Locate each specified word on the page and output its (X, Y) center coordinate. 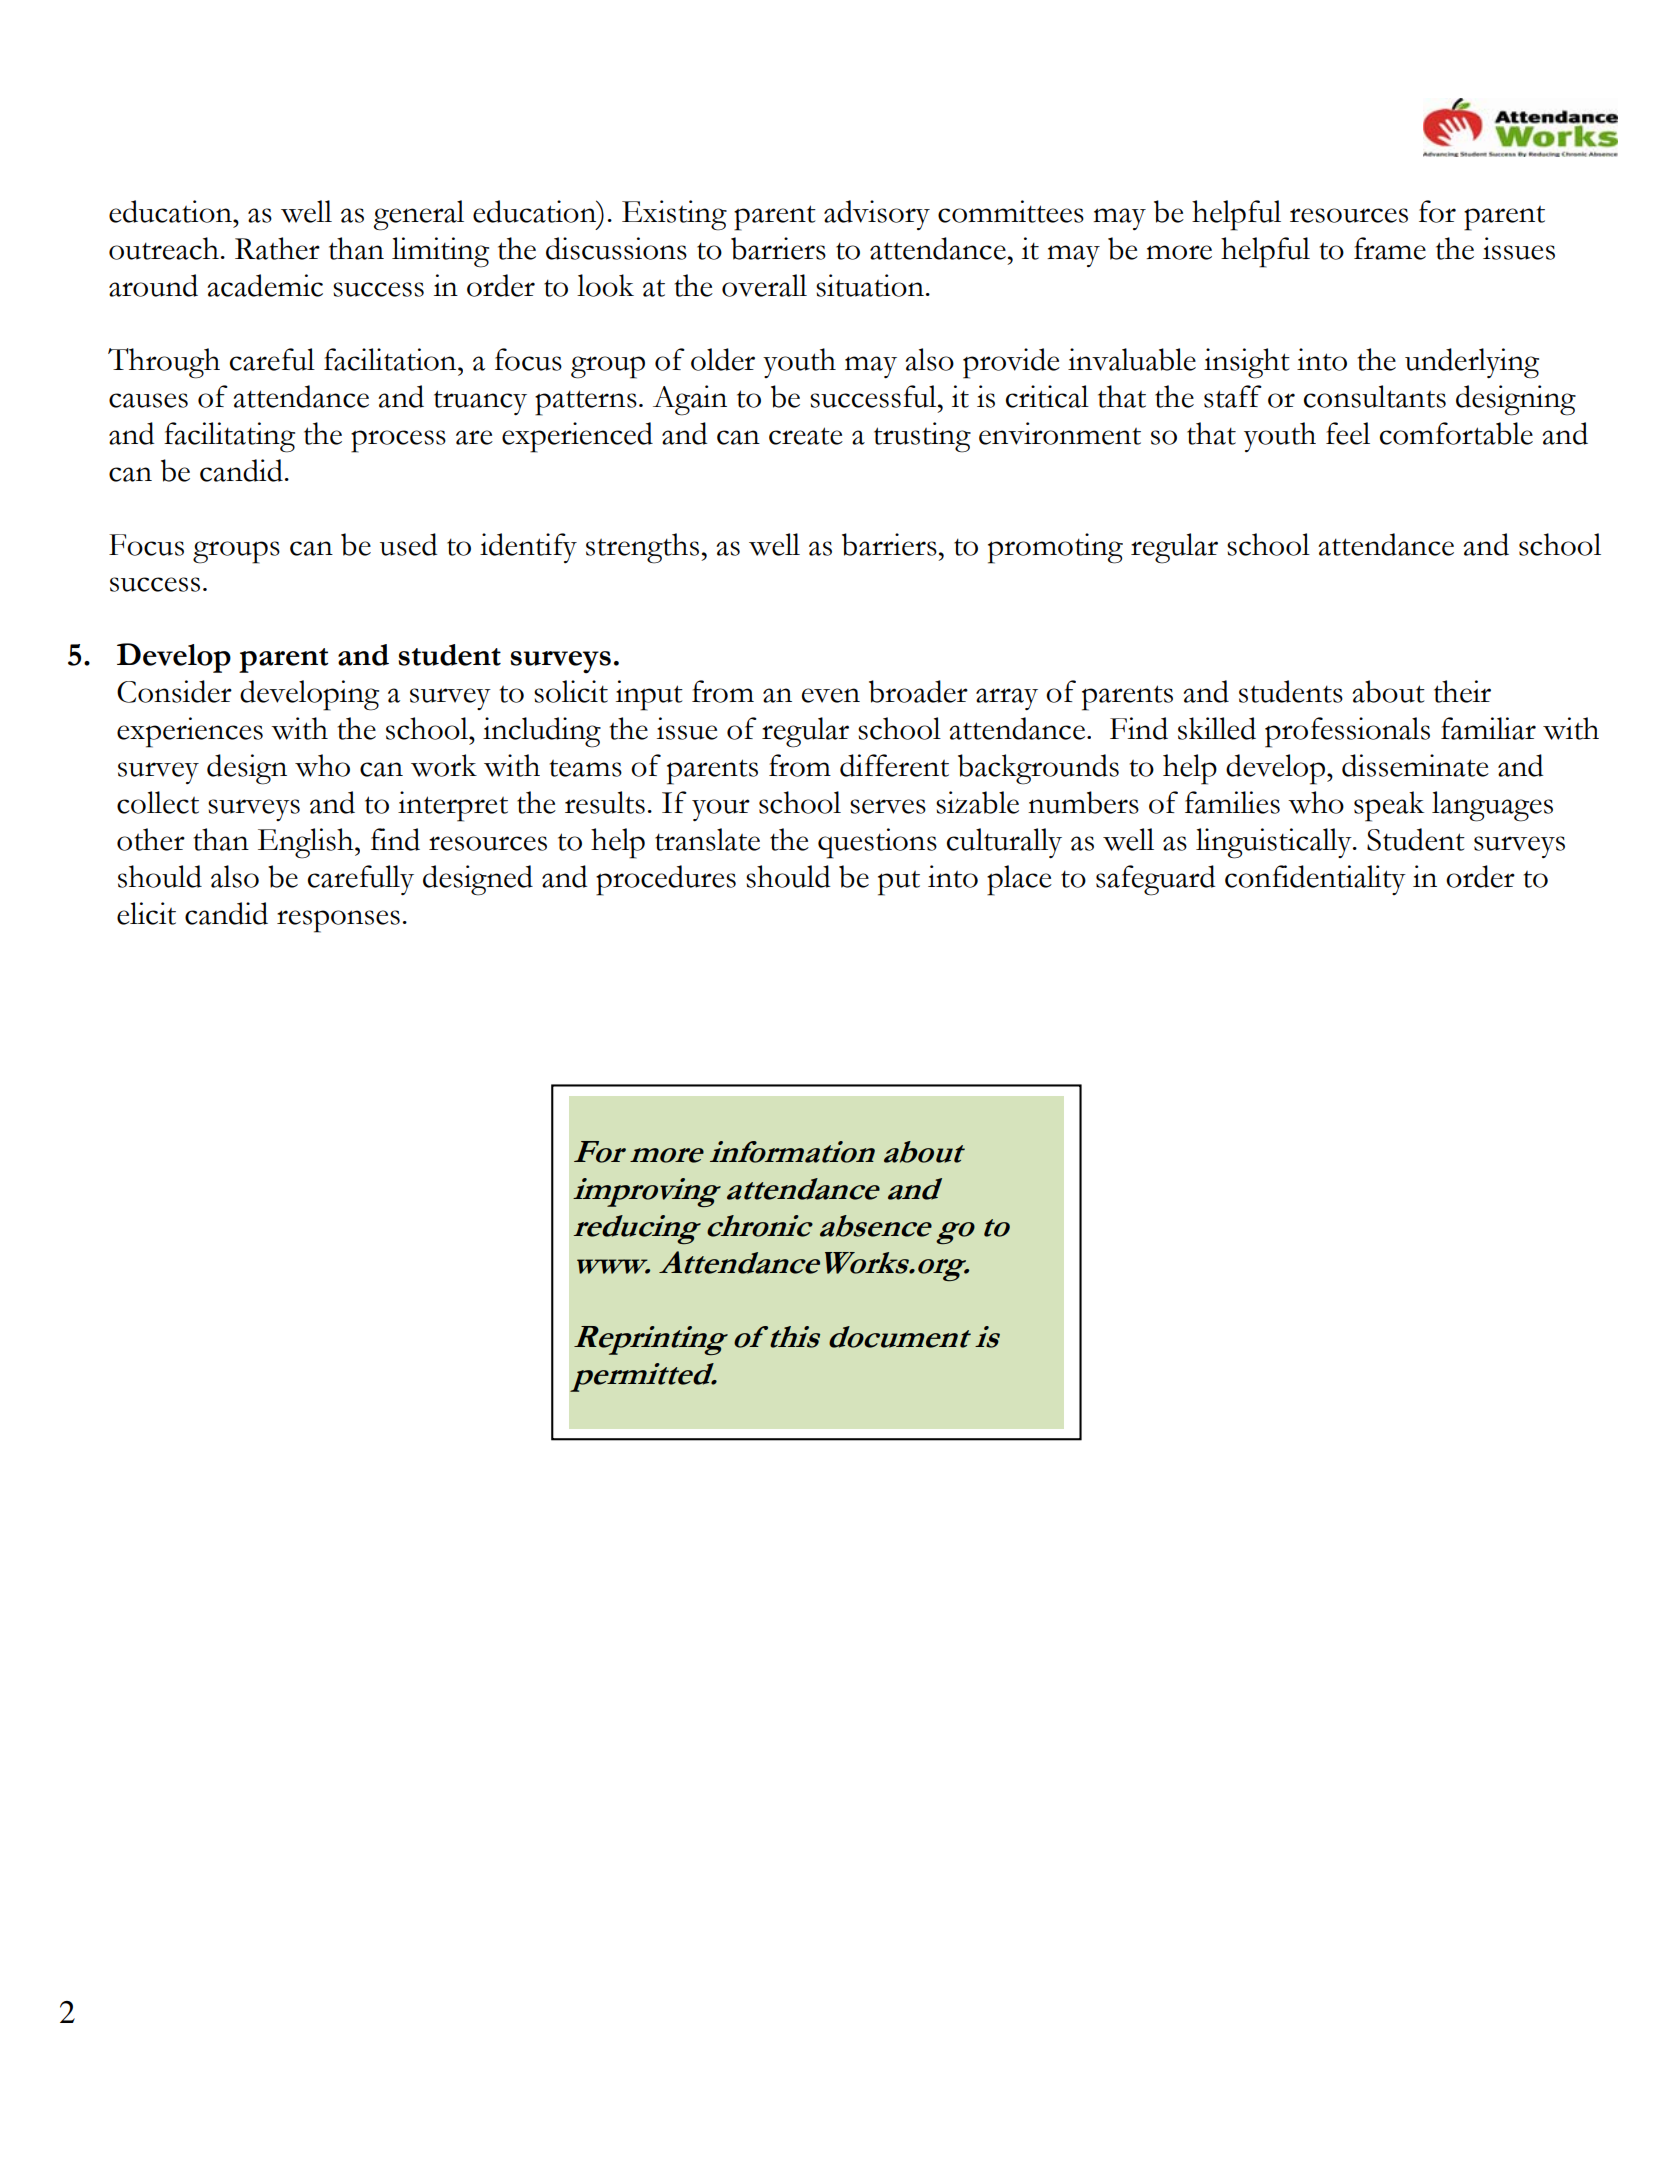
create (806, 436)
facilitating (229, 437)
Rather (277, 248)
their (1462, 691)
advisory (877, 215)
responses (338, 921)
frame (1390, 248)
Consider (174, 691)
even (831, 695)
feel (1348, 433)
